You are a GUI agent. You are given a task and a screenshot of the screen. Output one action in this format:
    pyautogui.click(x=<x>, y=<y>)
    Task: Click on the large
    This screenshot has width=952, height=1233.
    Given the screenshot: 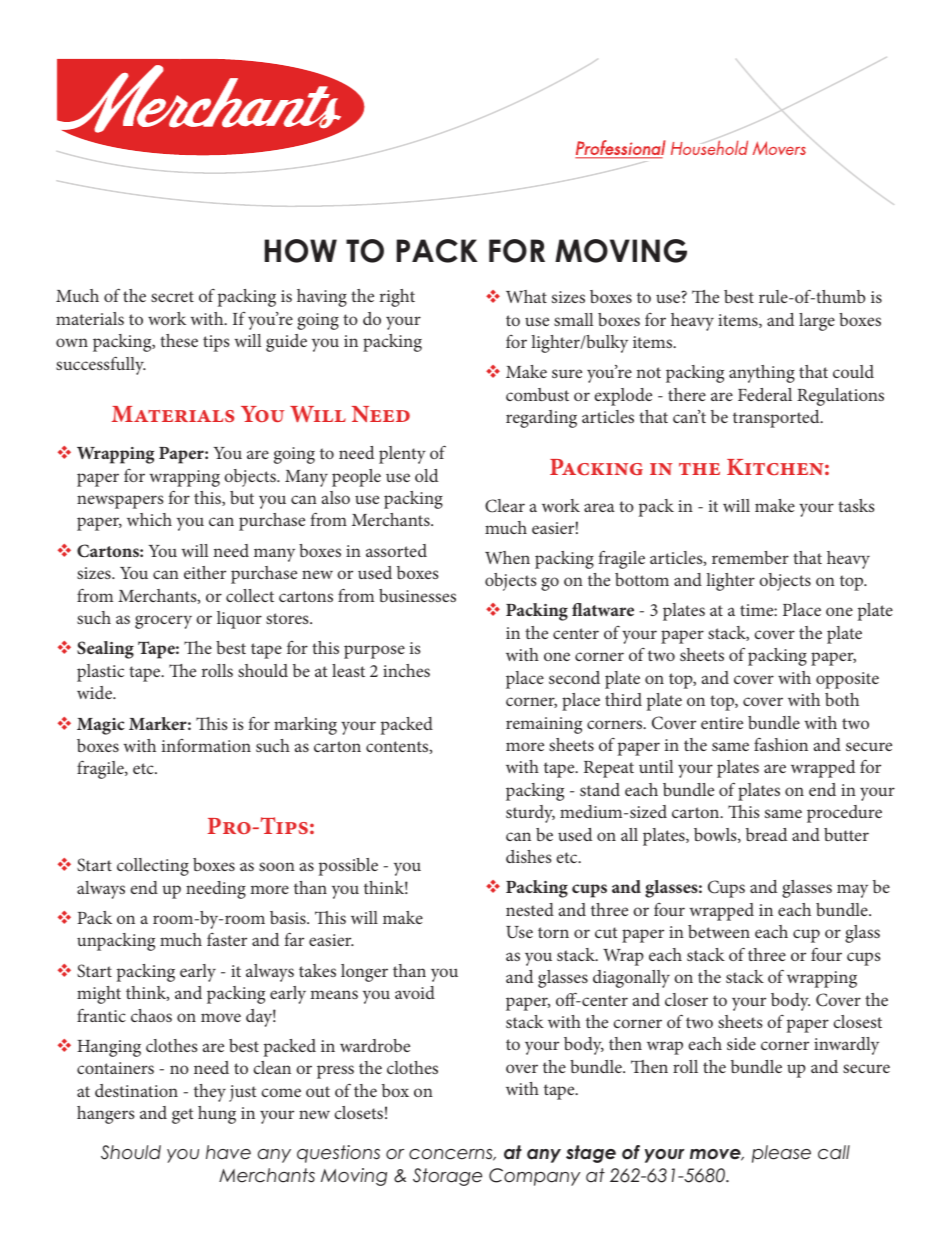 What is the action you would take?
    pyautogui.click(x=817, y=322)
